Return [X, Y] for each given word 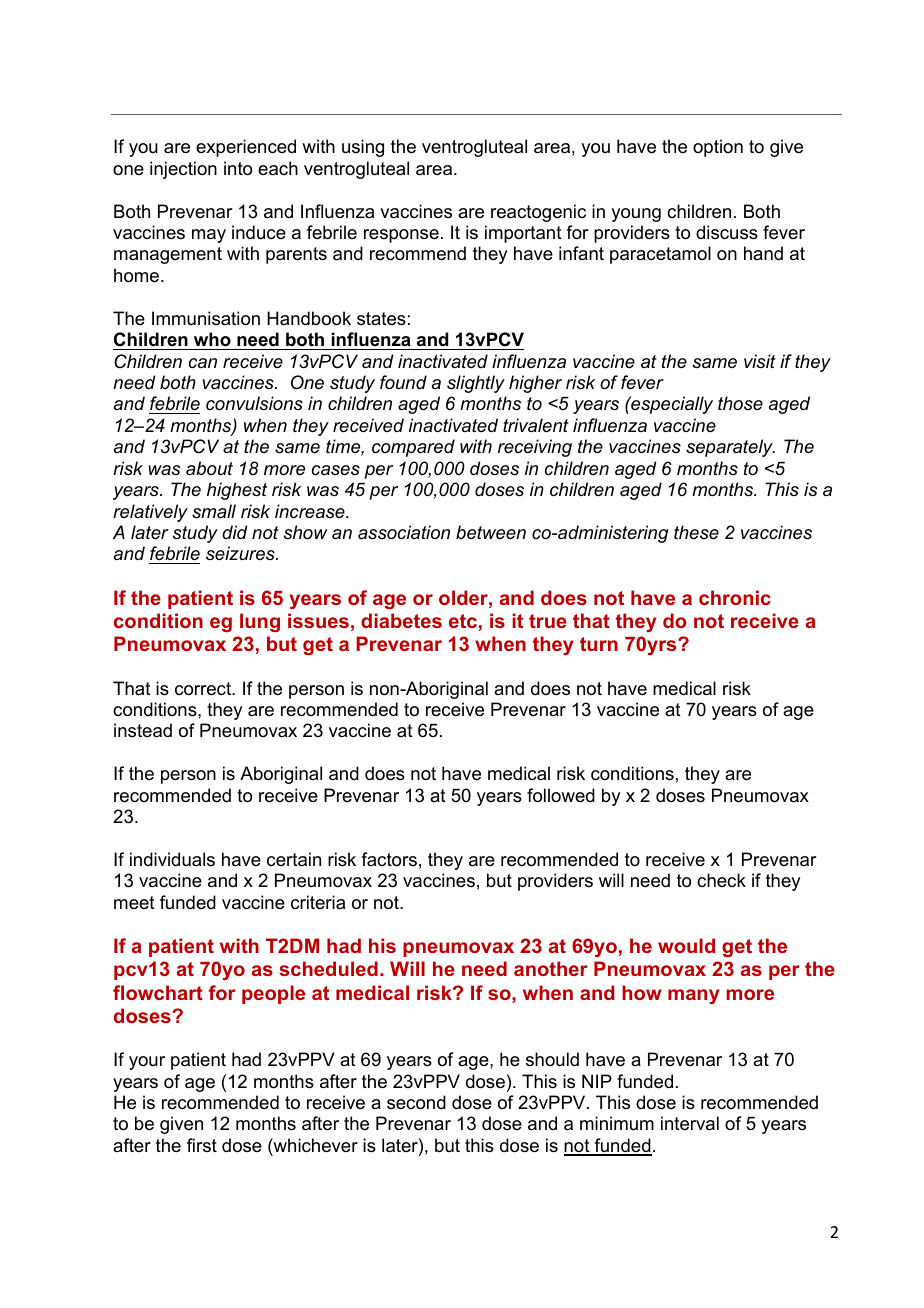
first [202, 1145]
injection [183, 170]
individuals [172, 859]
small [214, 511]
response [401, 236]
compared [413, 448]
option [718, 148]
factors [389, 859]
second [416, 1102]
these [696, 532]
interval [690, 1123]
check [721, 880]
